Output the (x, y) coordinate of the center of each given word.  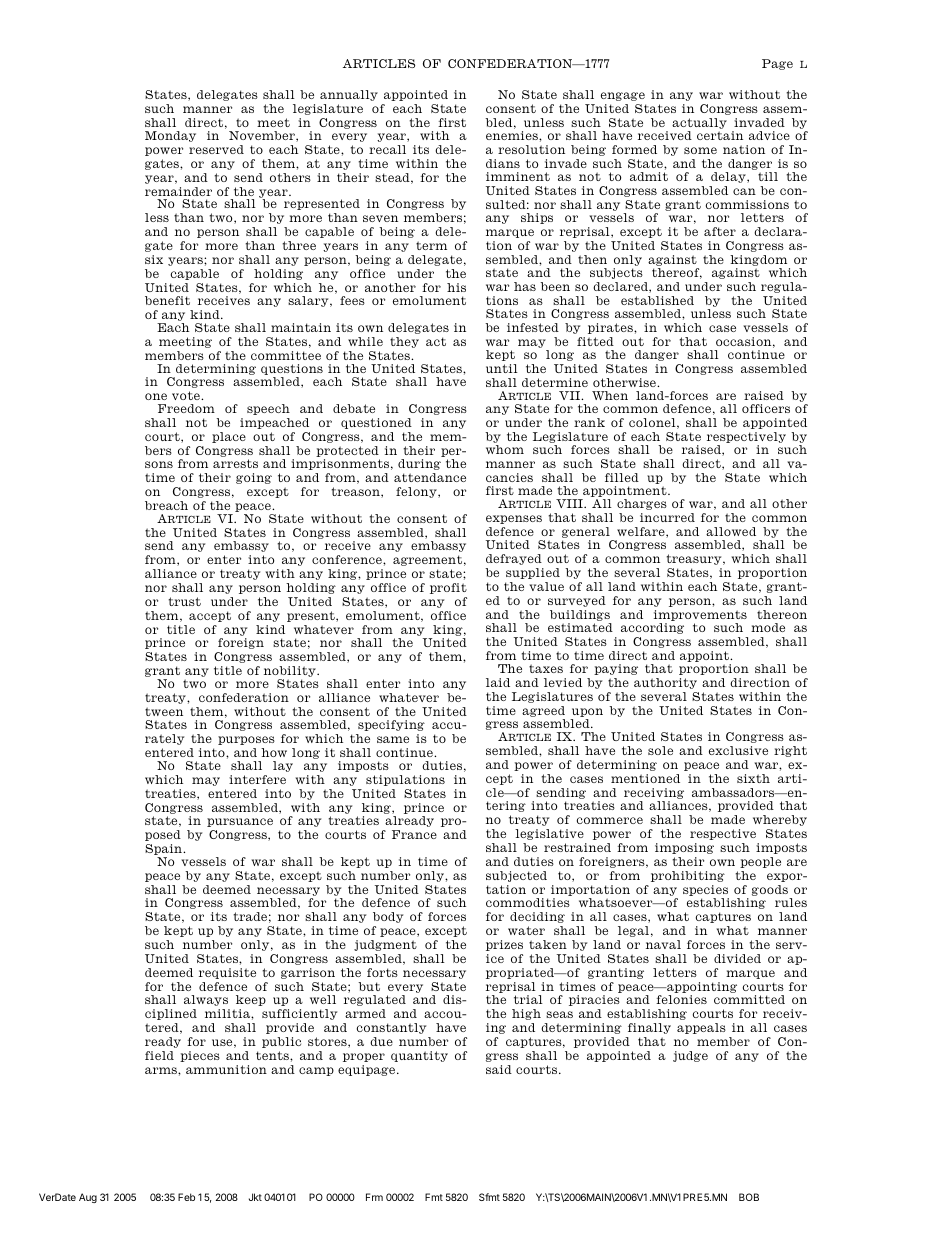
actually (699, 123)
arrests (235, 463)
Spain (164, 851)
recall (387, 149)
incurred (667, 517)
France (414, 834)
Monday (170, 136)
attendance (430, 477)
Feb (186, 1197)
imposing (684, 848)
